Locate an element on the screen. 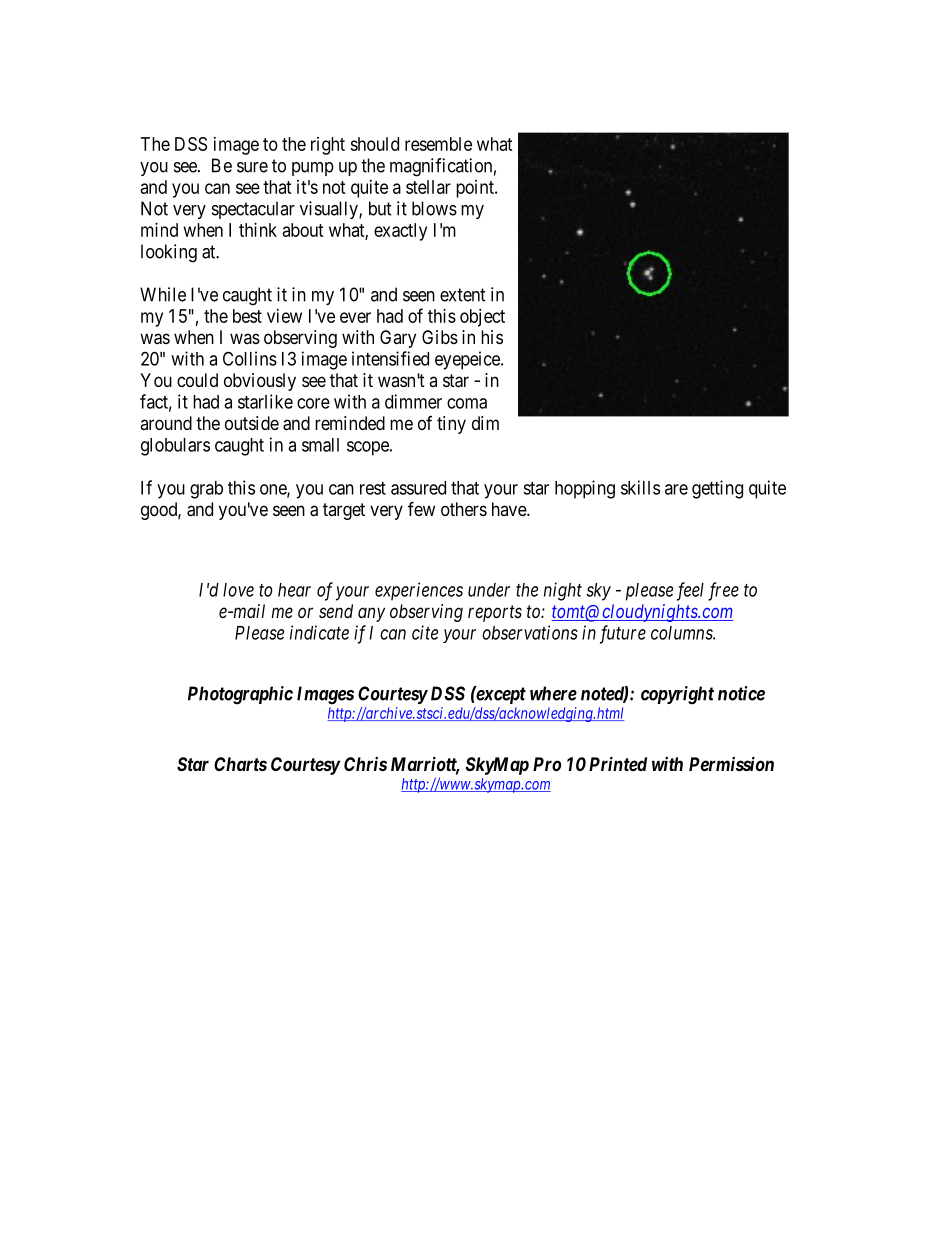  skills is located at coordinates (640, 487).
